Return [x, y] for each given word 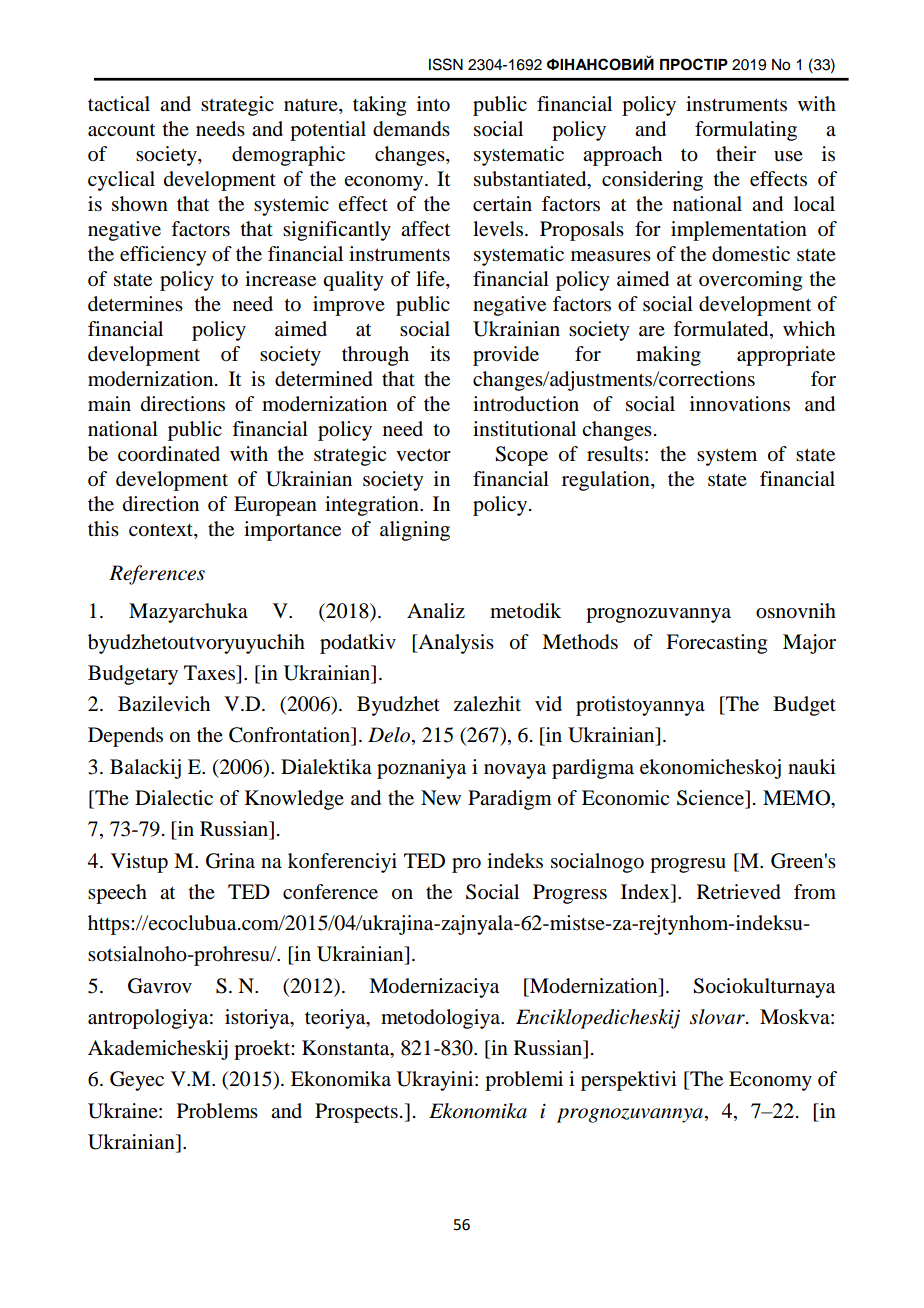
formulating [746, 131]
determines [135, 304]
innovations [740, 404]
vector [423, 455]
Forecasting [716, 644]
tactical [119, 104]
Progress [570, 894]
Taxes [210, 673]
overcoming [750, 281]
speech [117, 894]
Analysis [455, 644]
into [433, 104]
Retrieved [739, 892]
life [431, 280]
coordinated [169, 454]
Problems [217, 1111]
